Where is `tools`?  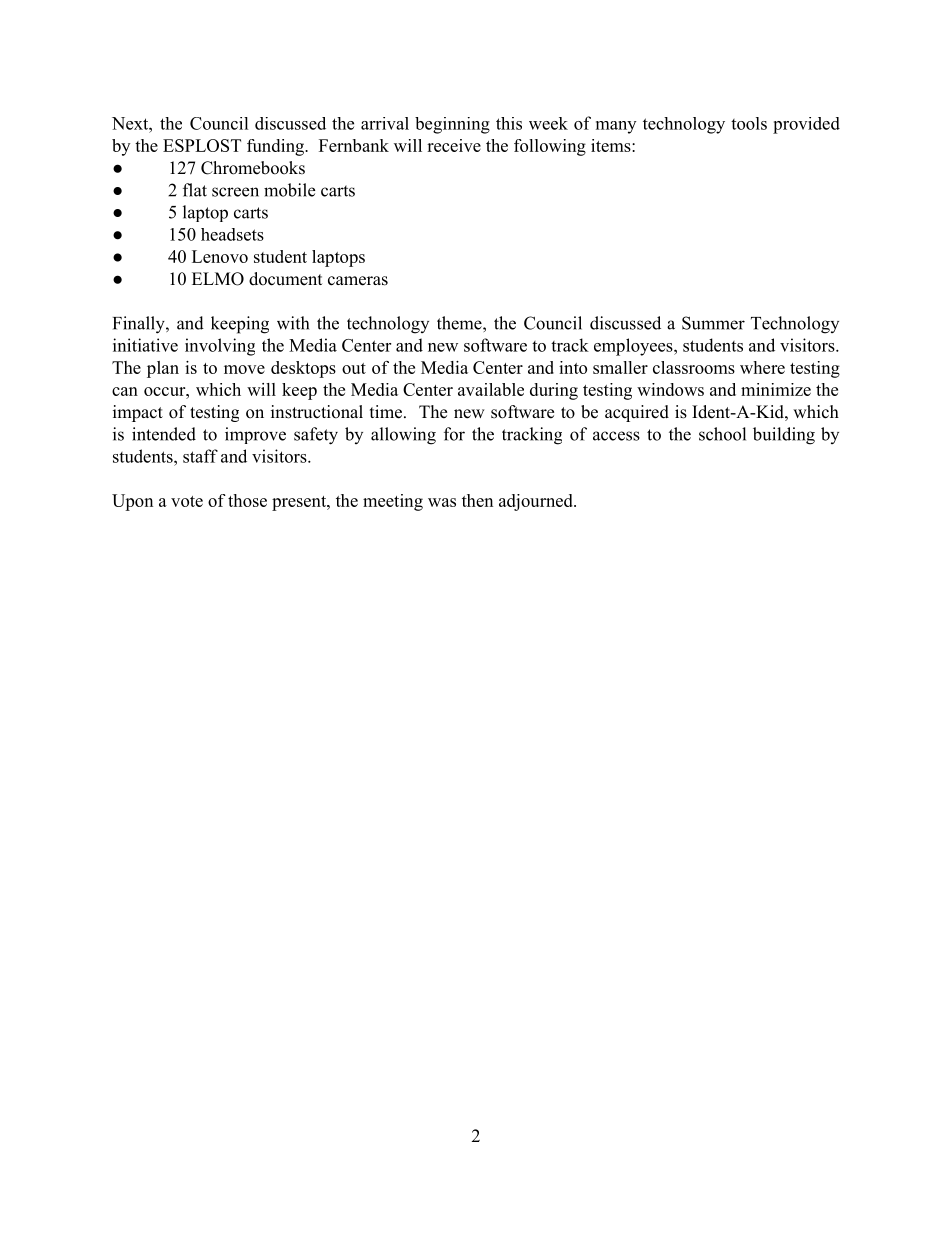 tools is located at coordinates (749, 123).
